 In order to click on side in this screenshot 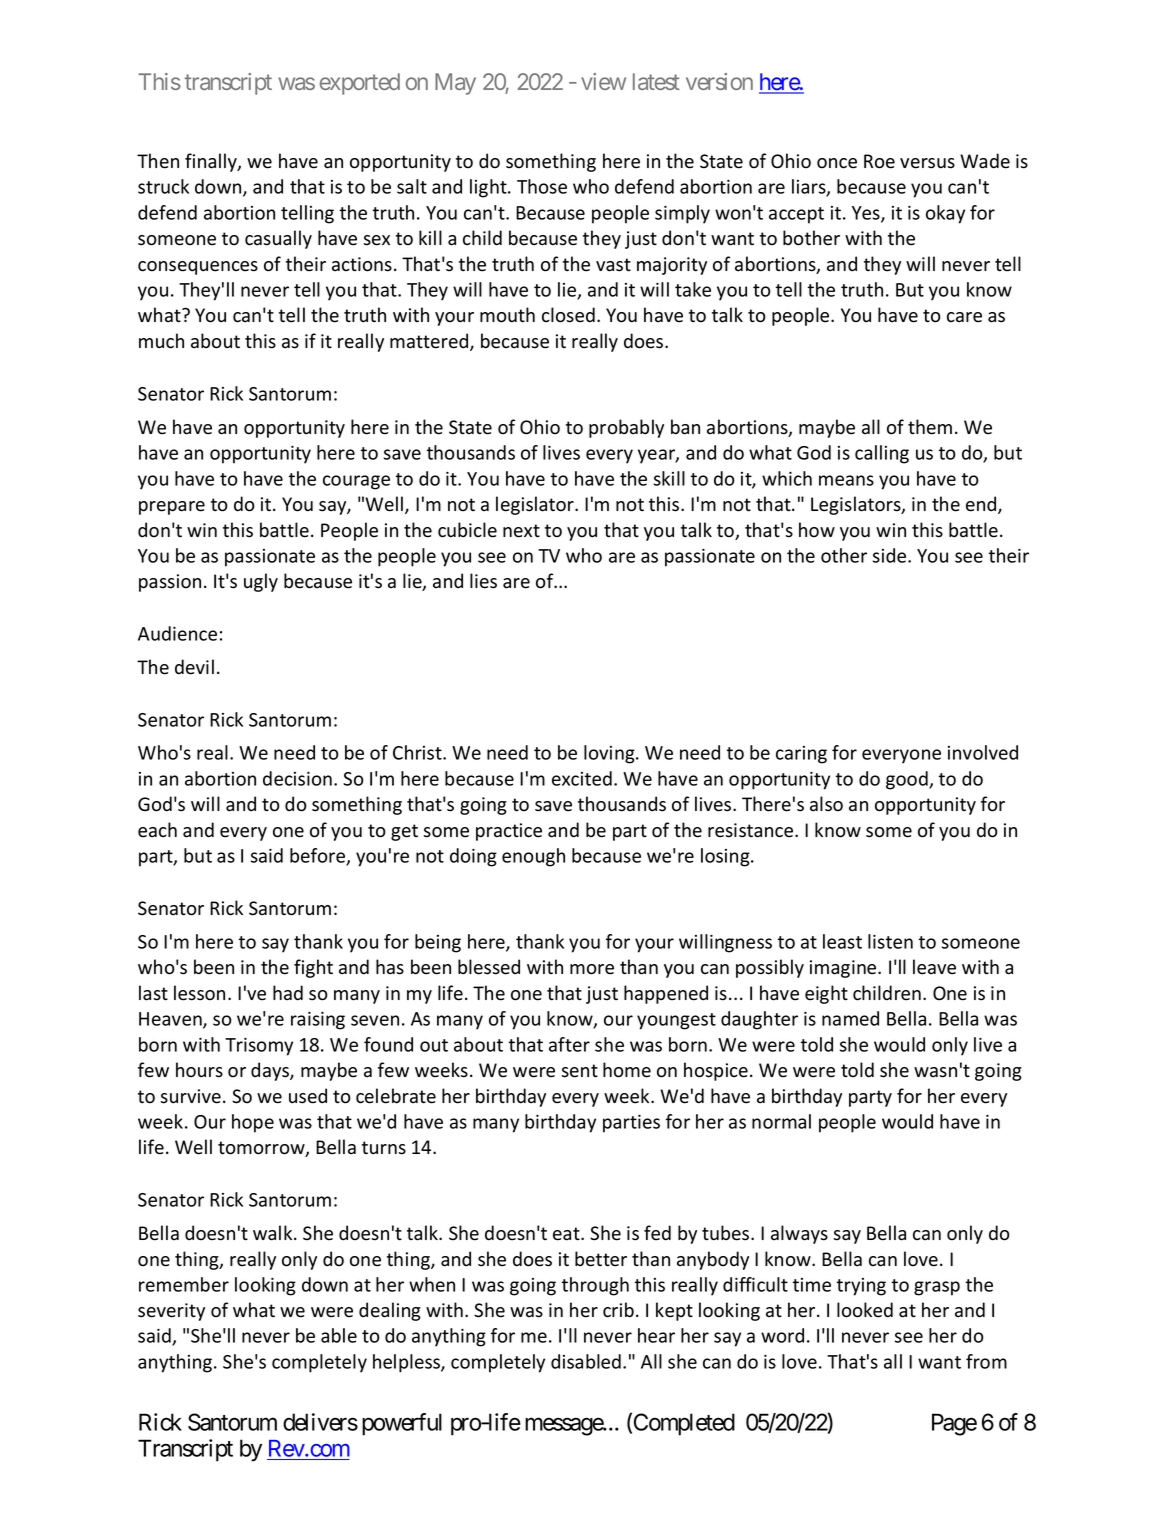, I will do `click(891, 555)`.
